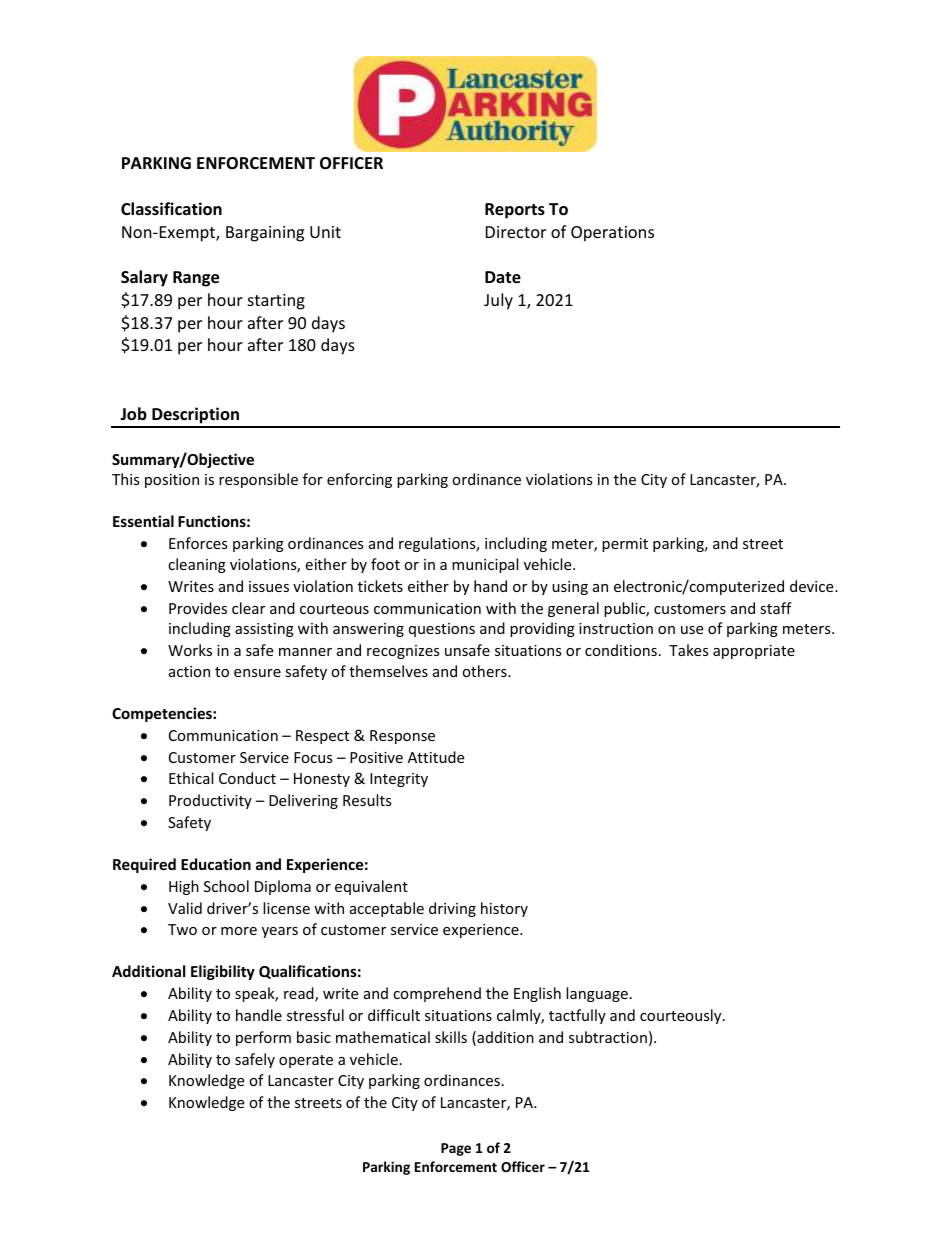 This image has width=952, height=1233. Describe the element at coordinates (190, 650) in the image. I see `Works` at that location.
